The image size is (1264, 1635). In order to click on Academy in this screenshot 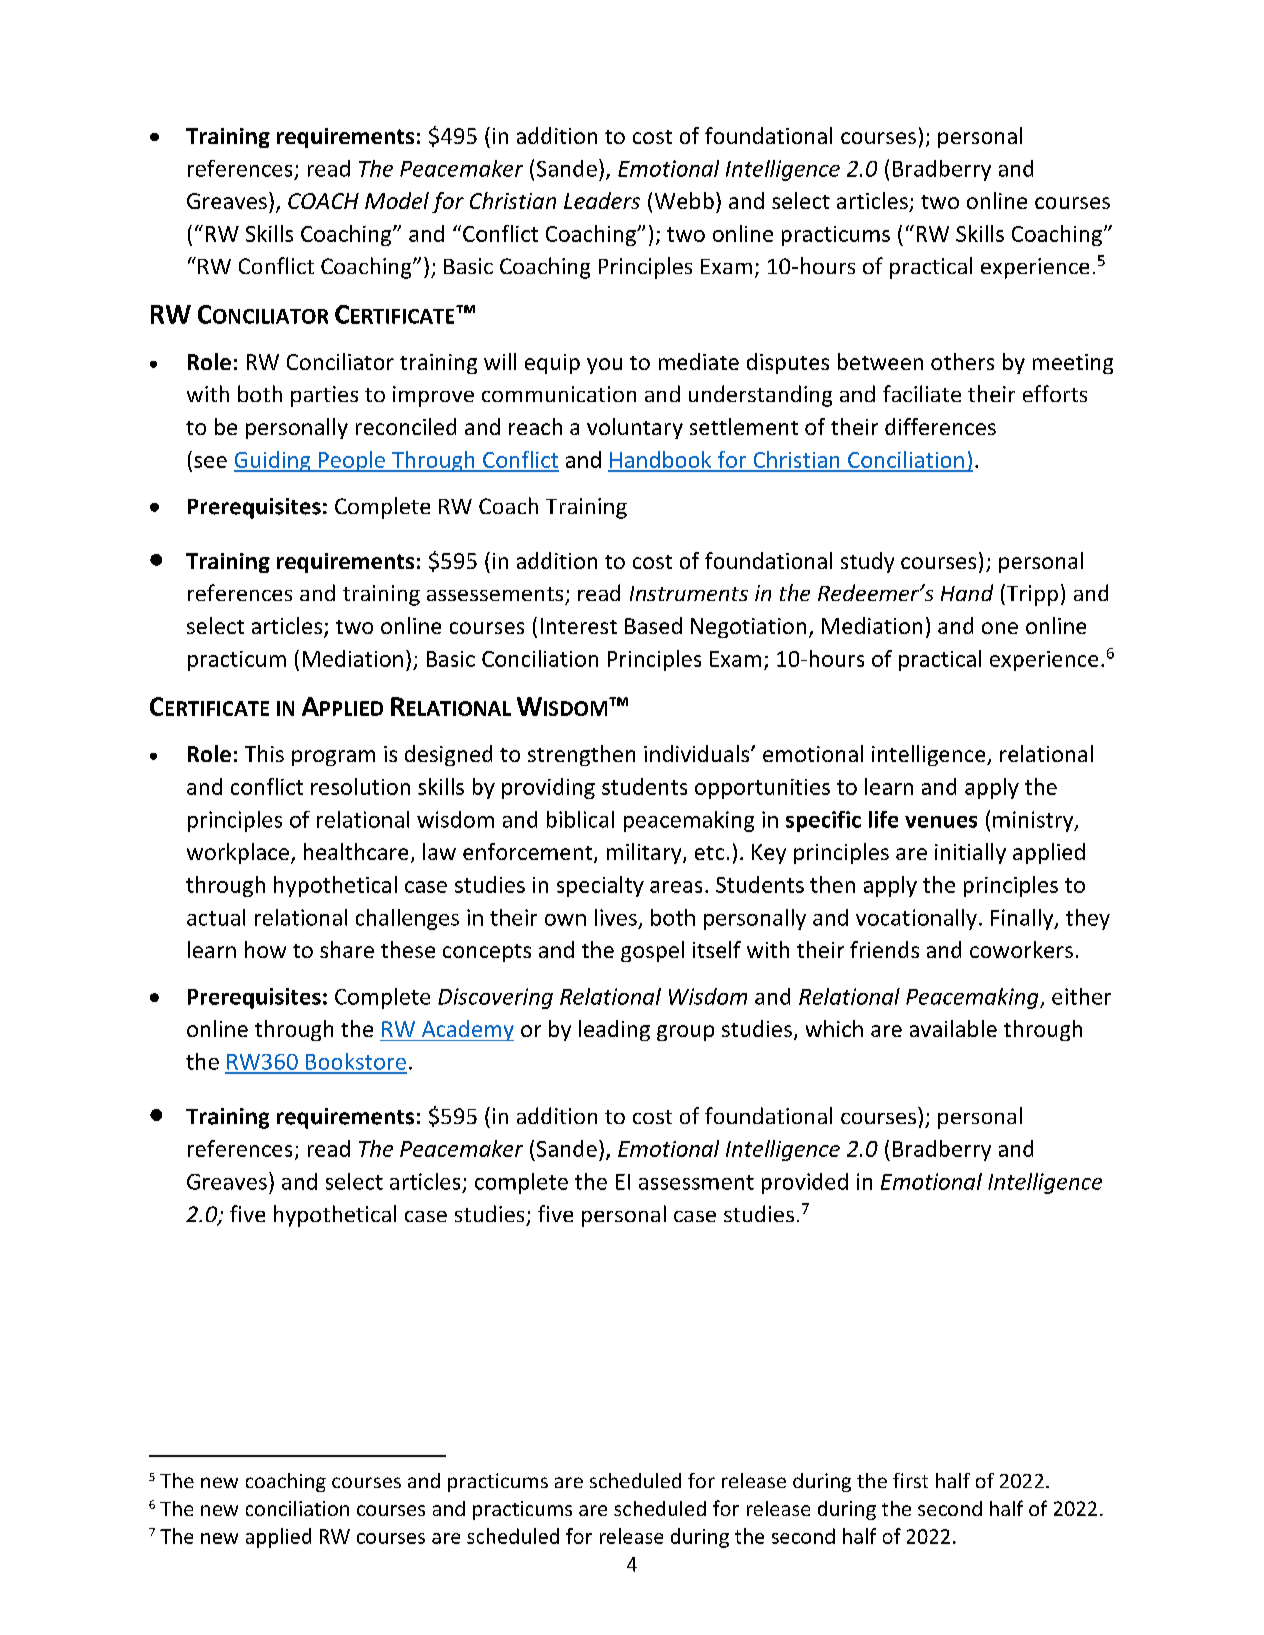, I will do `click(466, 1030)`.
